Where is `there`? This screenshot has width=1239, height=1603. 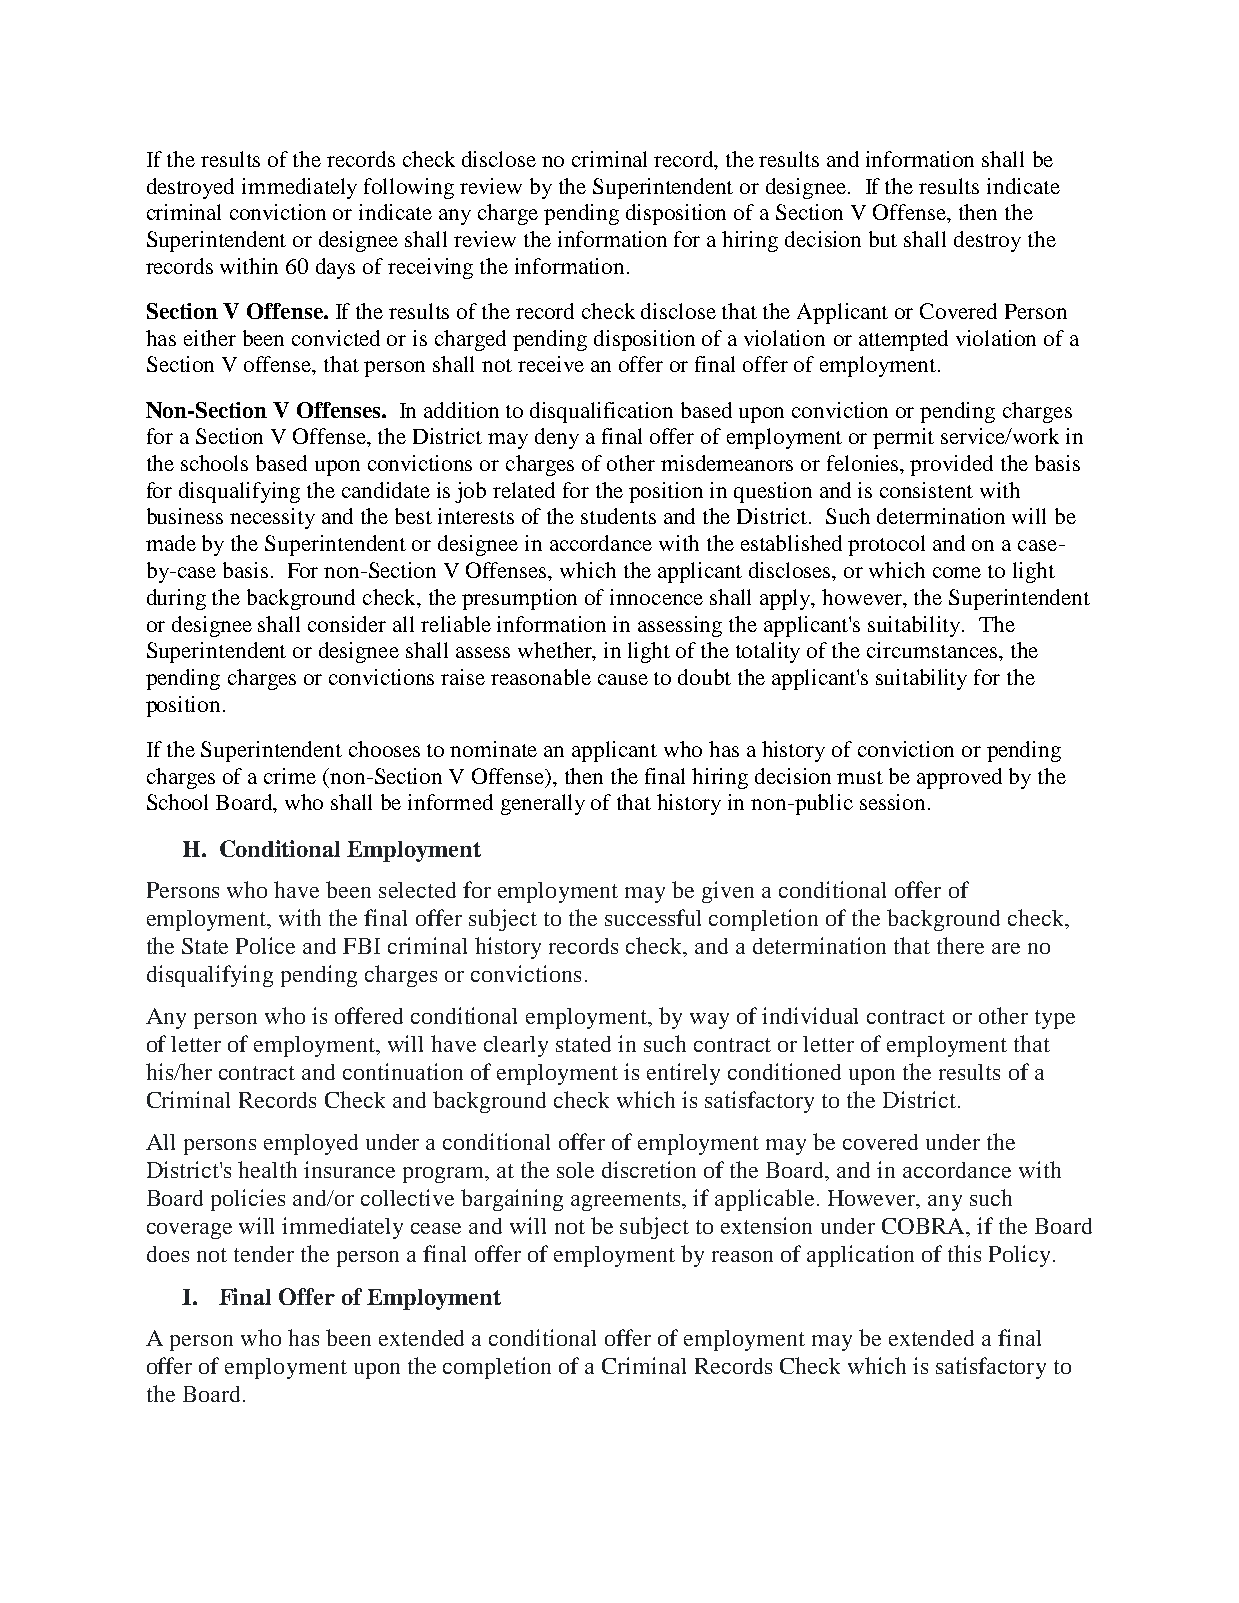 there is located at coordinates (960, 945).
